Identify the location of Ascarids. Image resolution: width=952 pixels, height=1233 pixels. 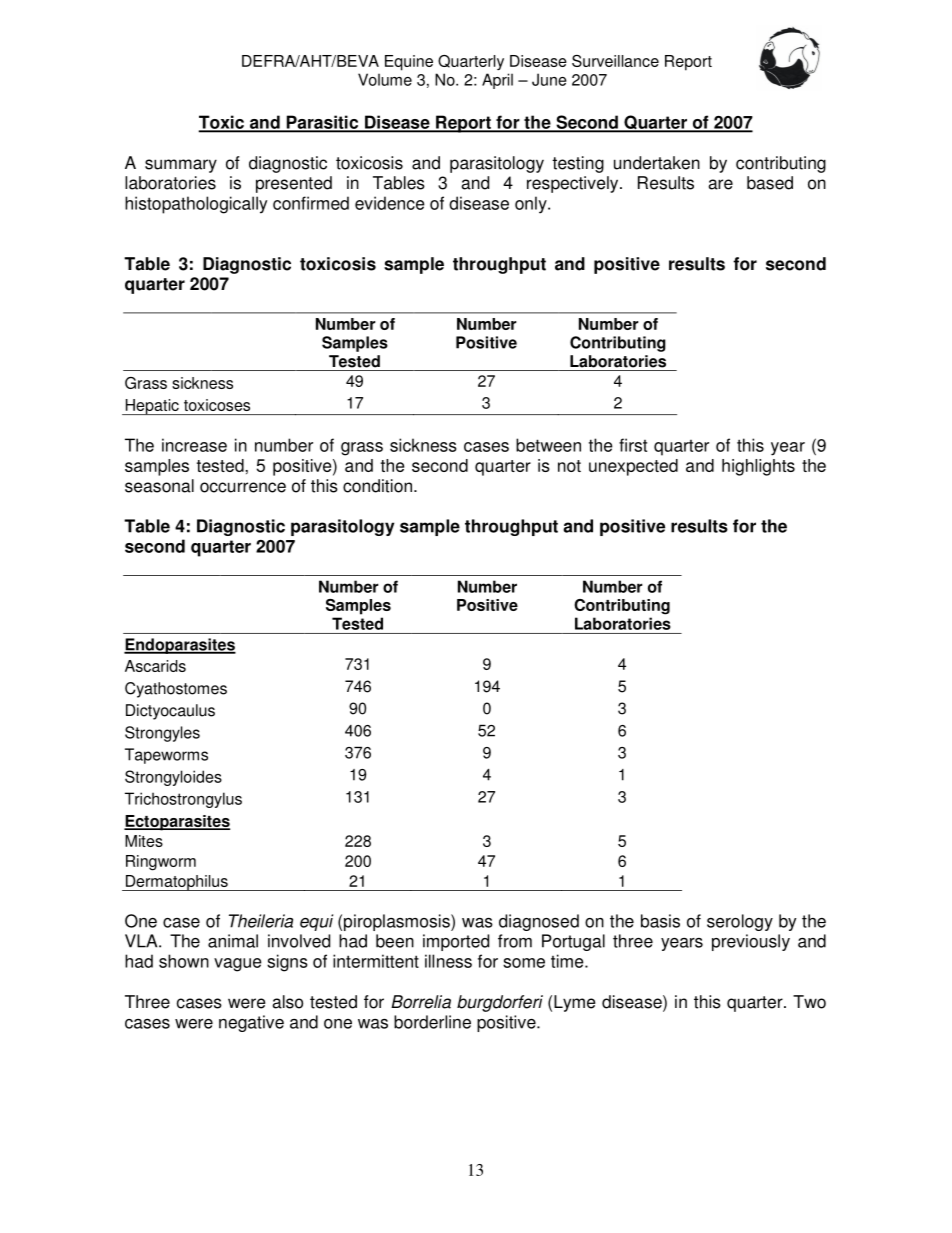
(155, 666).
